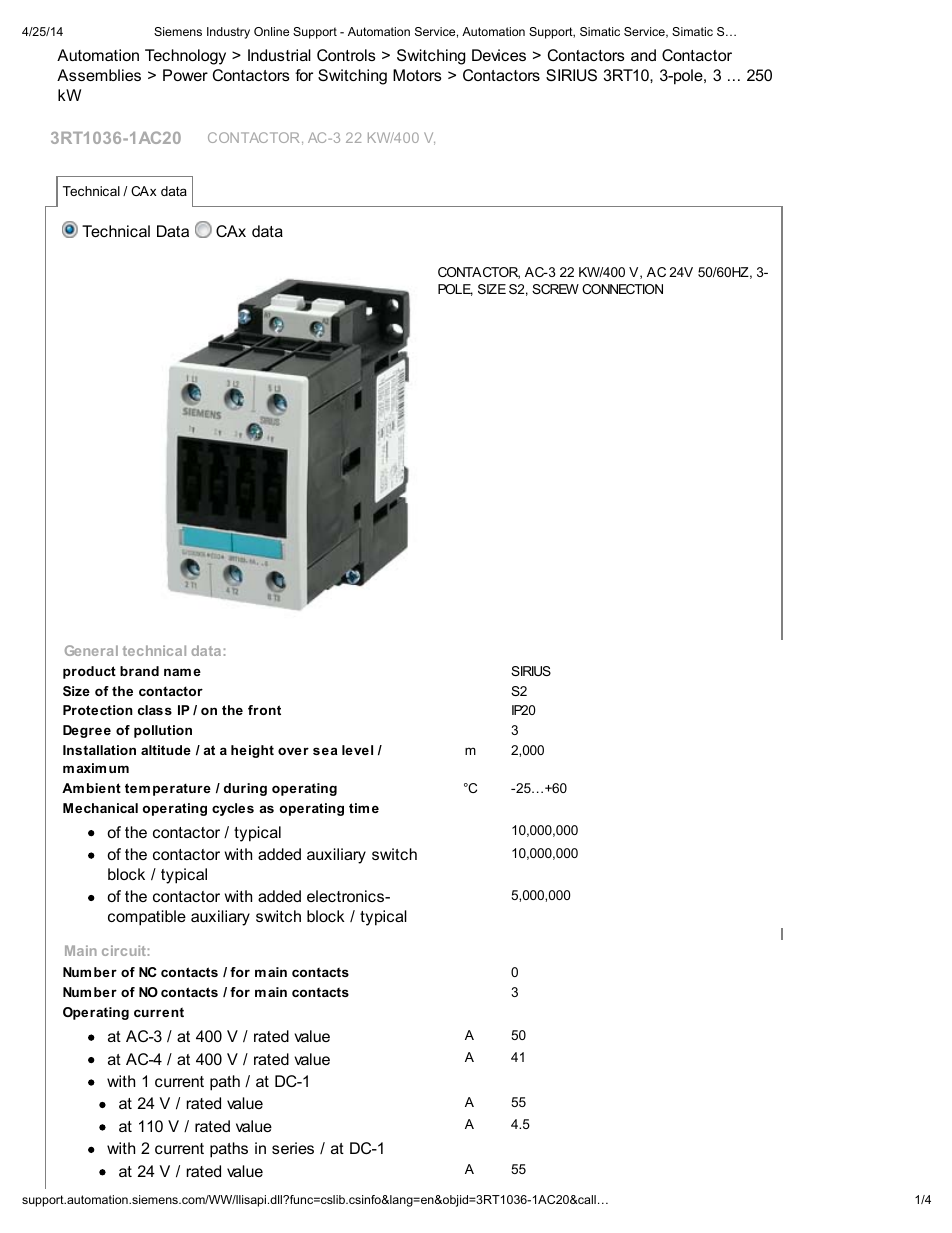 This screenshot has width=952, height=1233. What do you see at coordinates (264, 710) in the screenshot?
I see `front` at bounding box center [264, 710].
